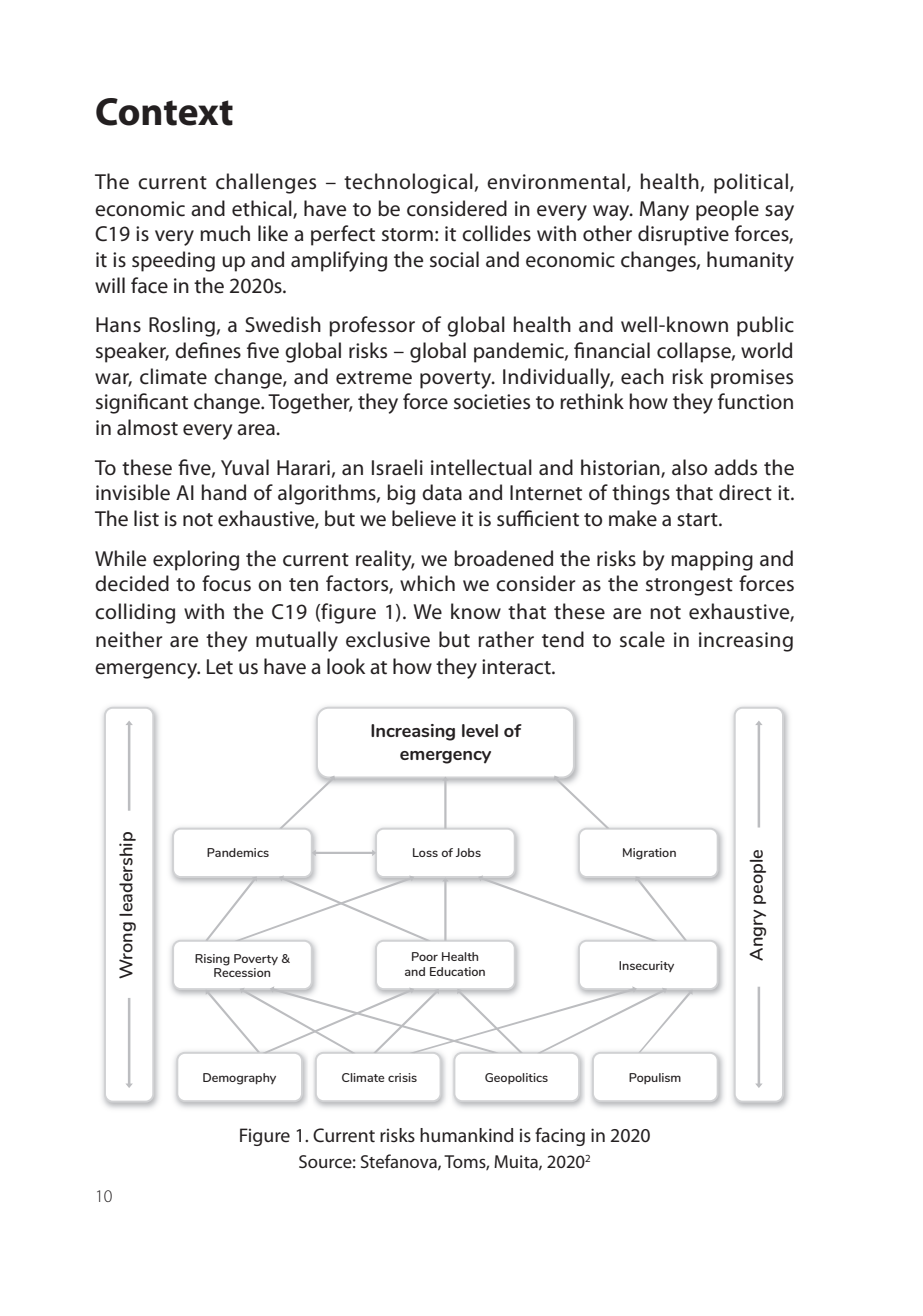 This document has width=923, height=1316. What do you see at coordinates (752, 379) in the document?
I see `promises` at bounding box center [752, 379].
